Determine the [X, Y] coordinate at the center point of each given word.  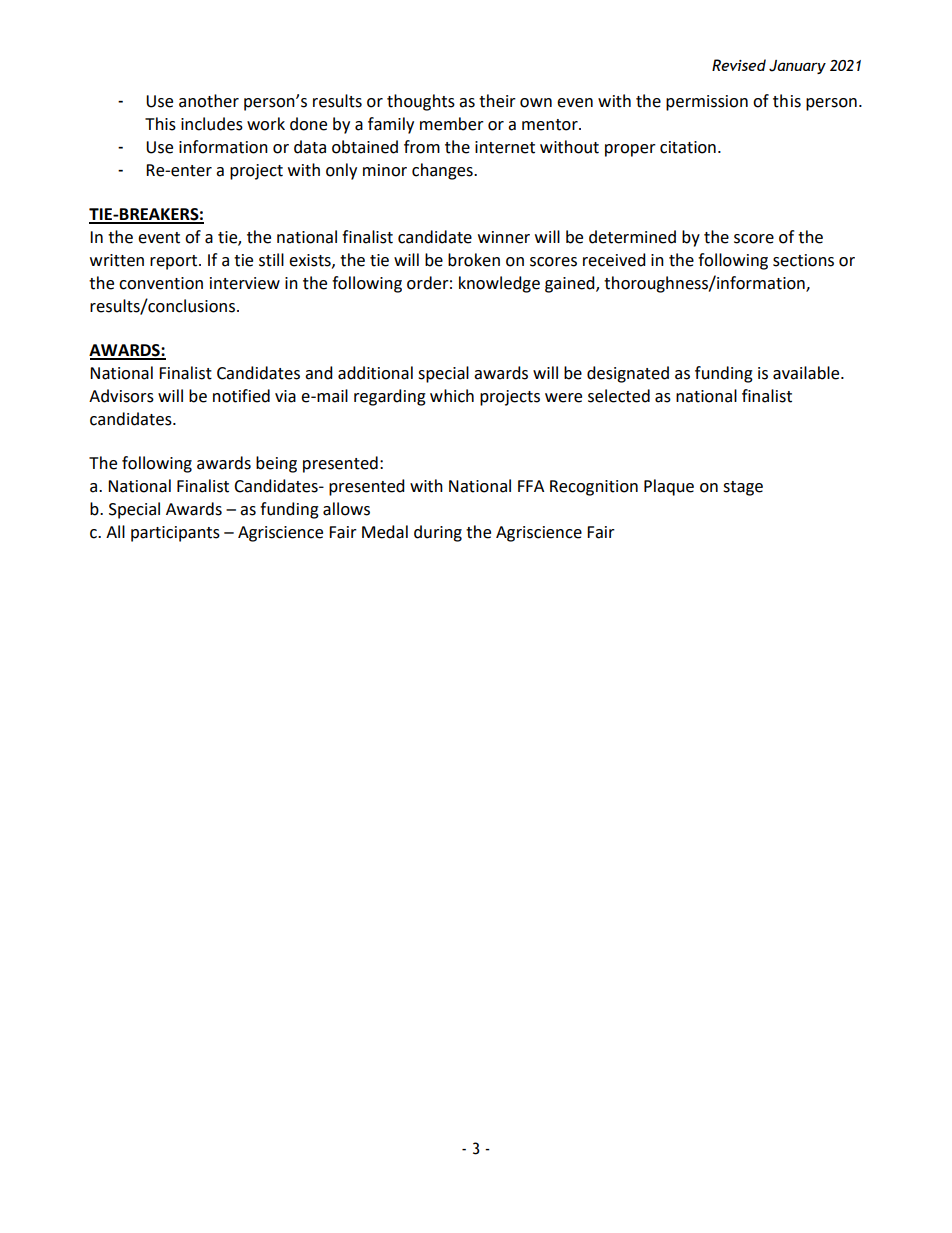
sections [803, 260]
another [209, 101]
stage [743, 488]
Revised [739, 65]
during [438, 533]
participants [175, 534]
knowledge [499, 284]
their [497, 101]
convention [161, 283]
